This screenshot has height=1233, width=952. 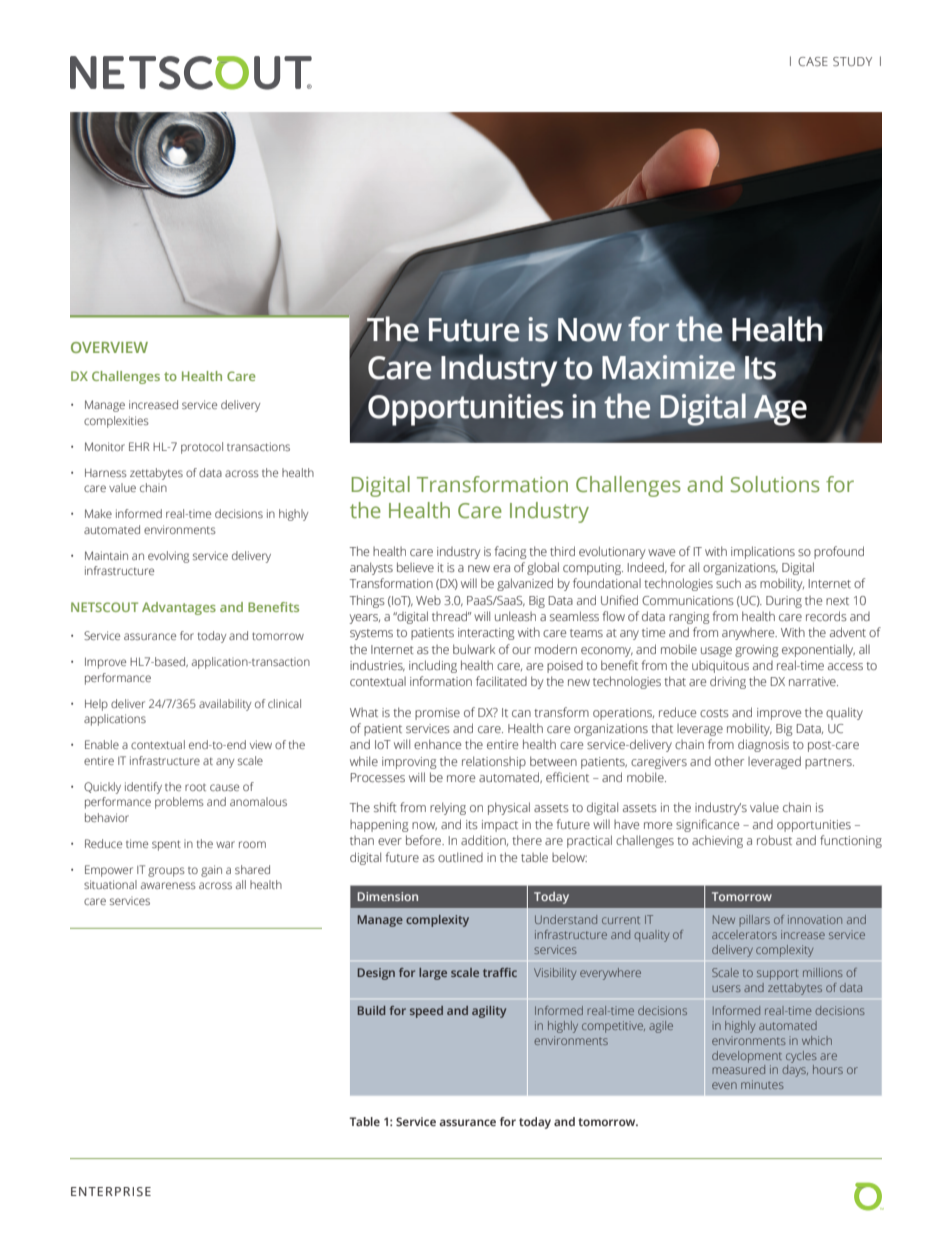 What do you see at coordinates (371, 1010) in the screenshot?
I see `Build` at bounding box center [371, 1010].
